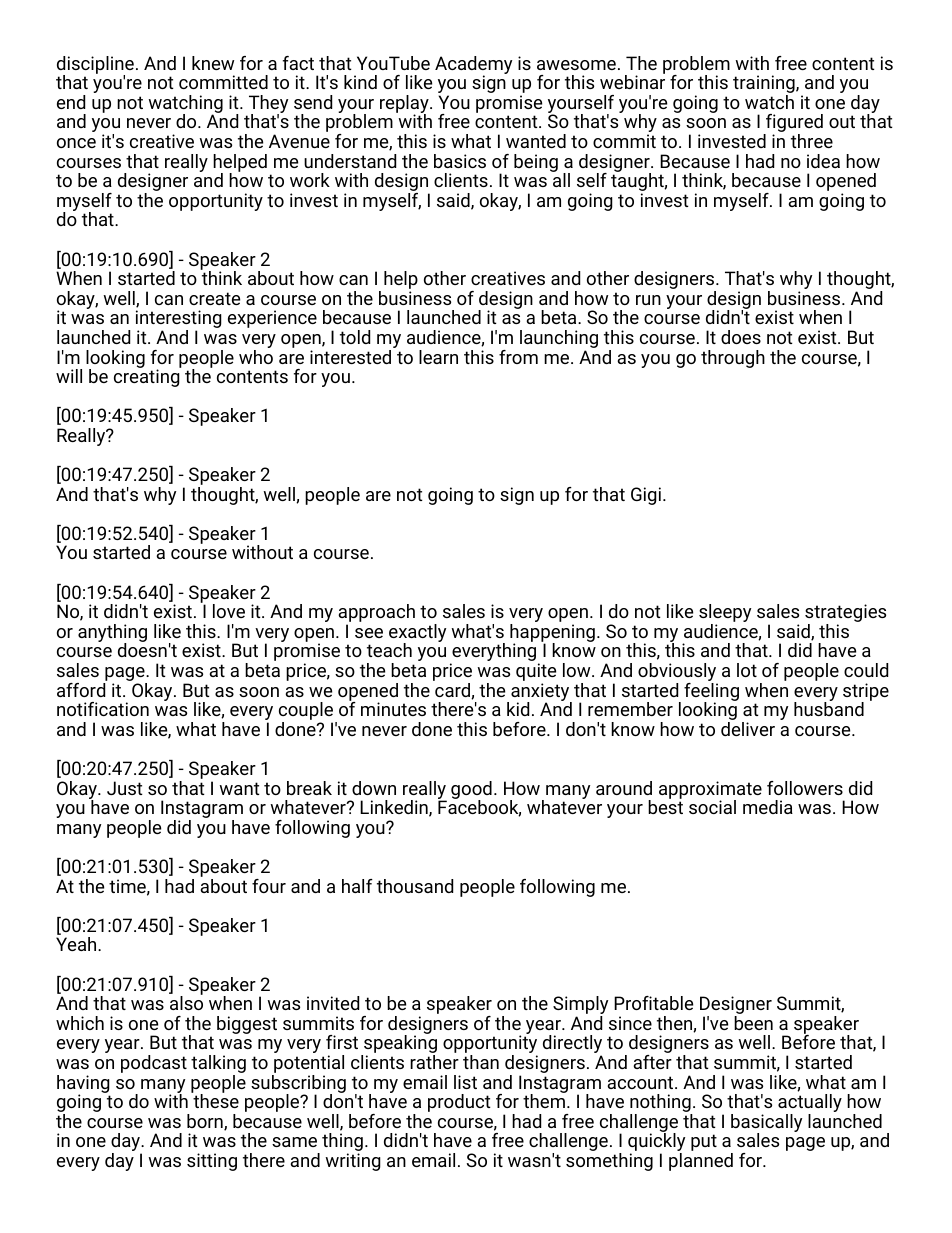 This screenshot has width=952, height=1233. Describe the element at coordinates (206, 1122) in the screenshot. I see `born` at that location.
